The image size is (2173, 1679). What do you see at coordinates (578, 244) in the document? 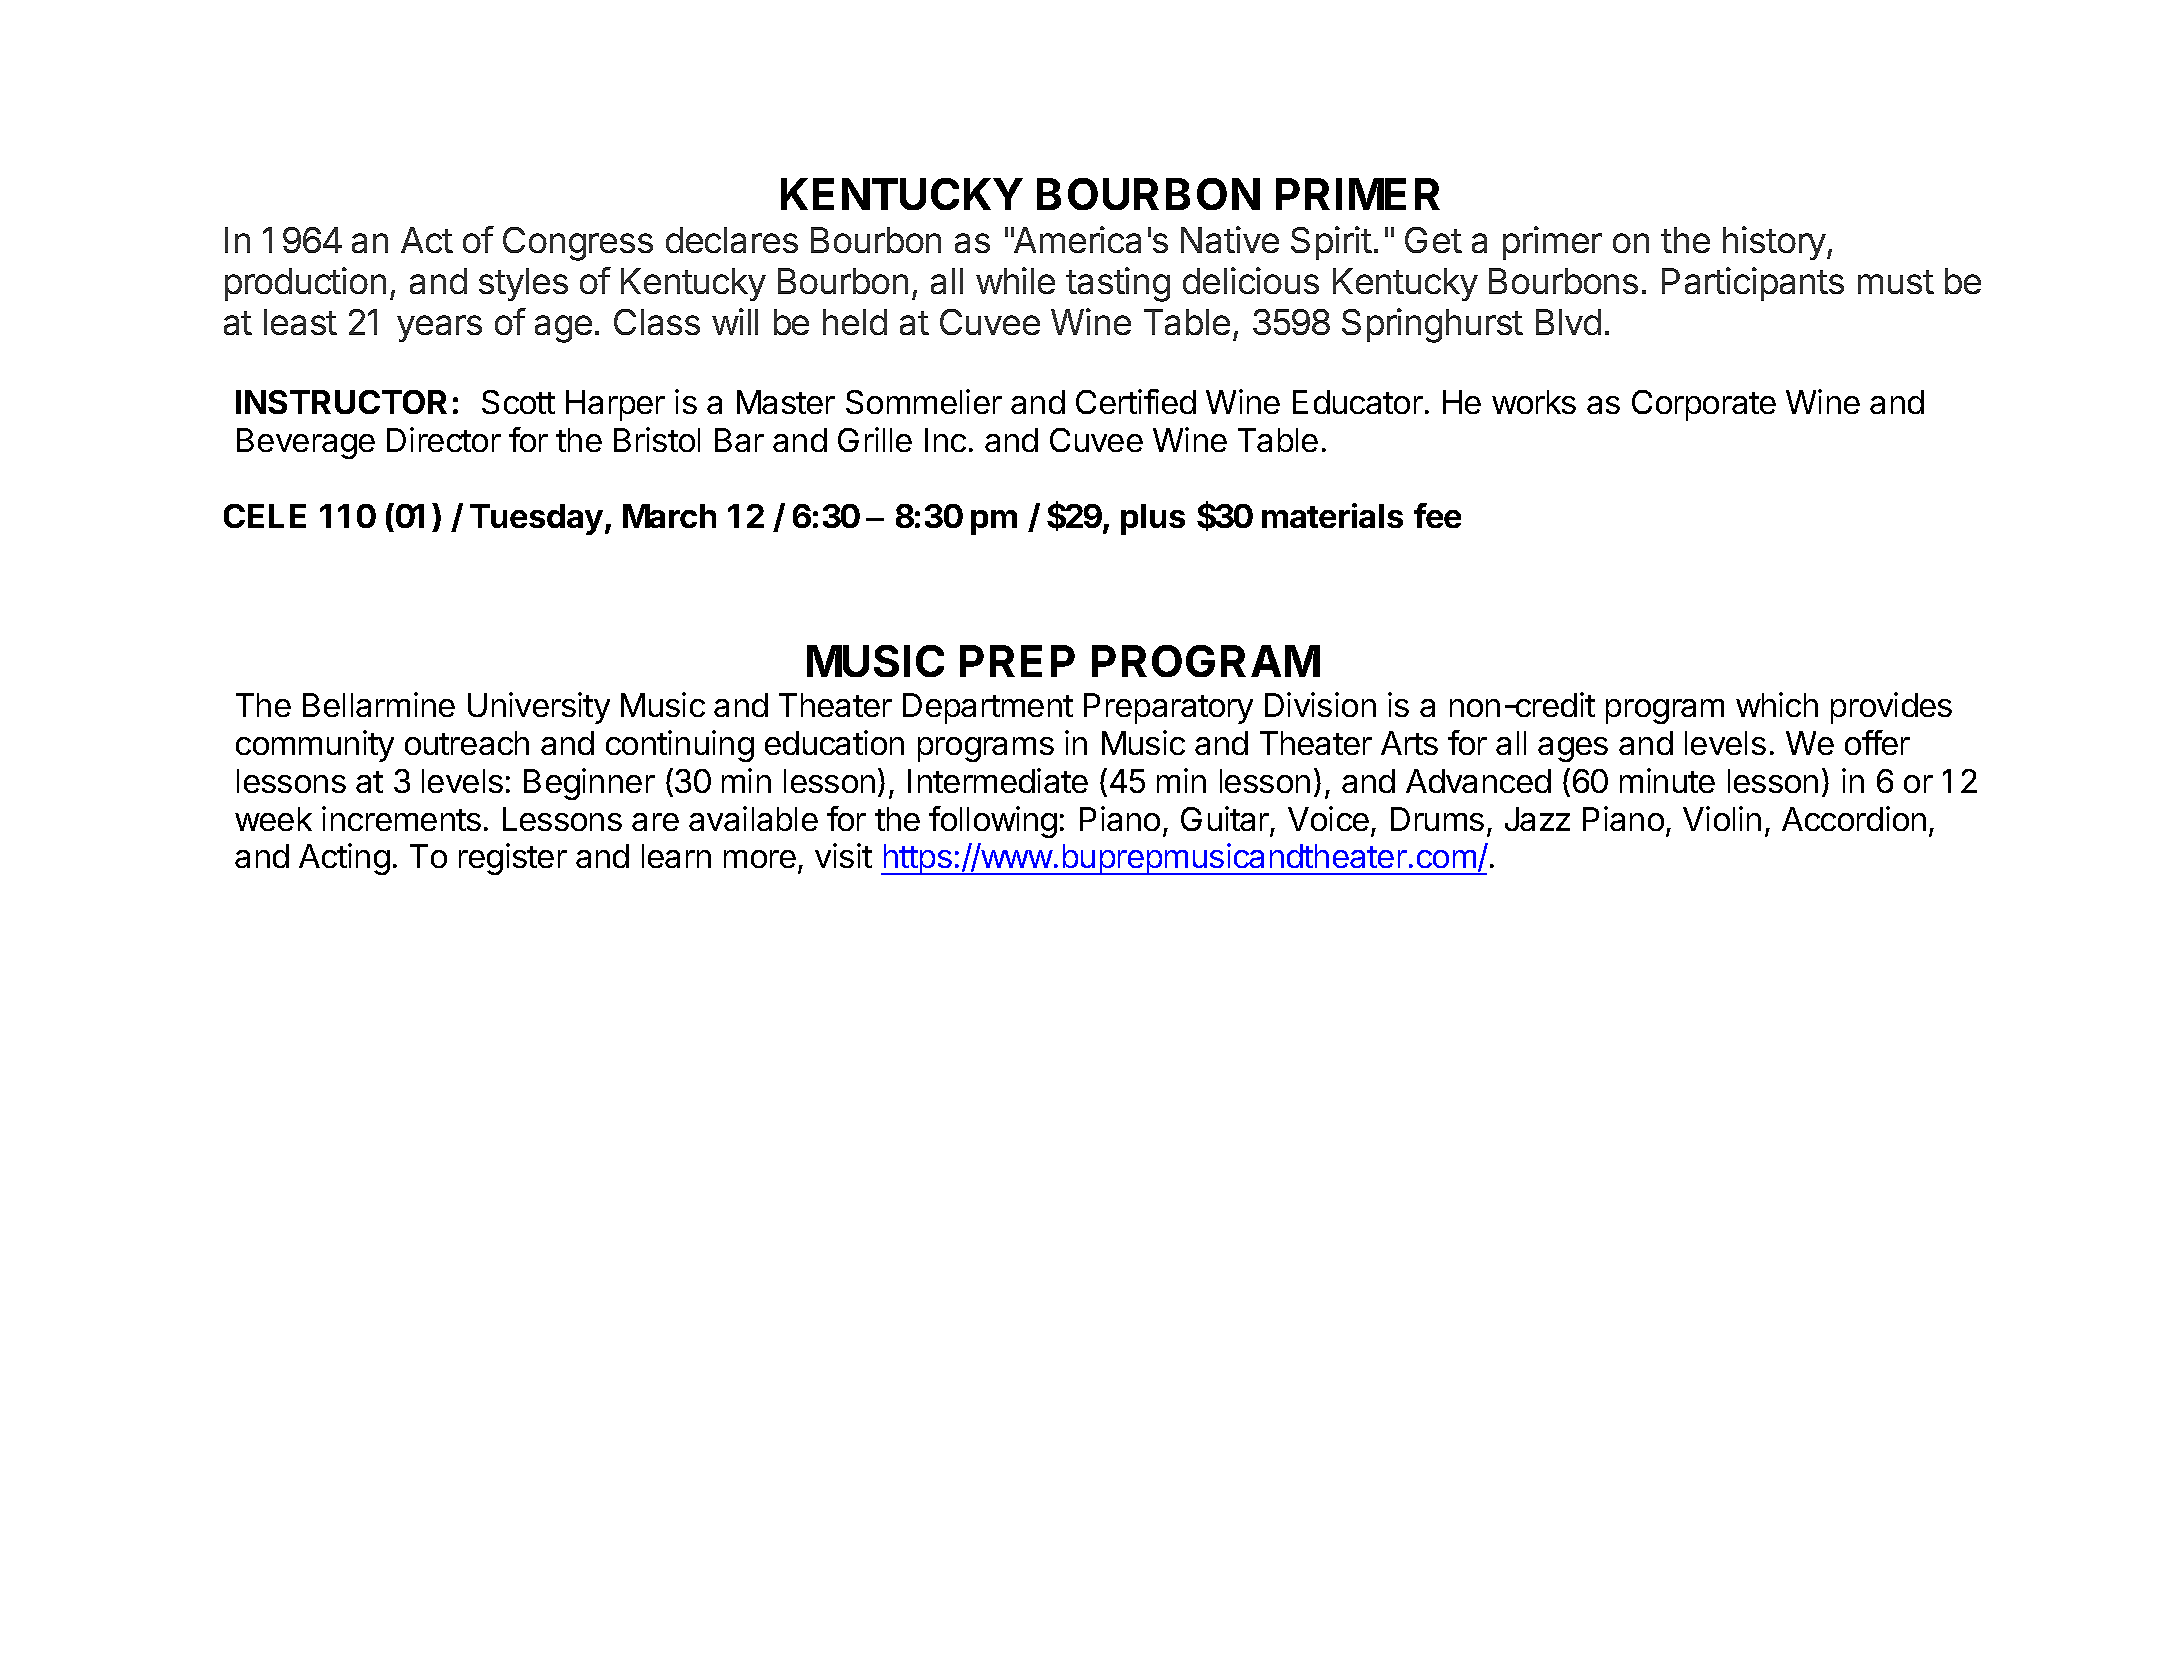
I see `Congress` at bounding box center [578, 244].
